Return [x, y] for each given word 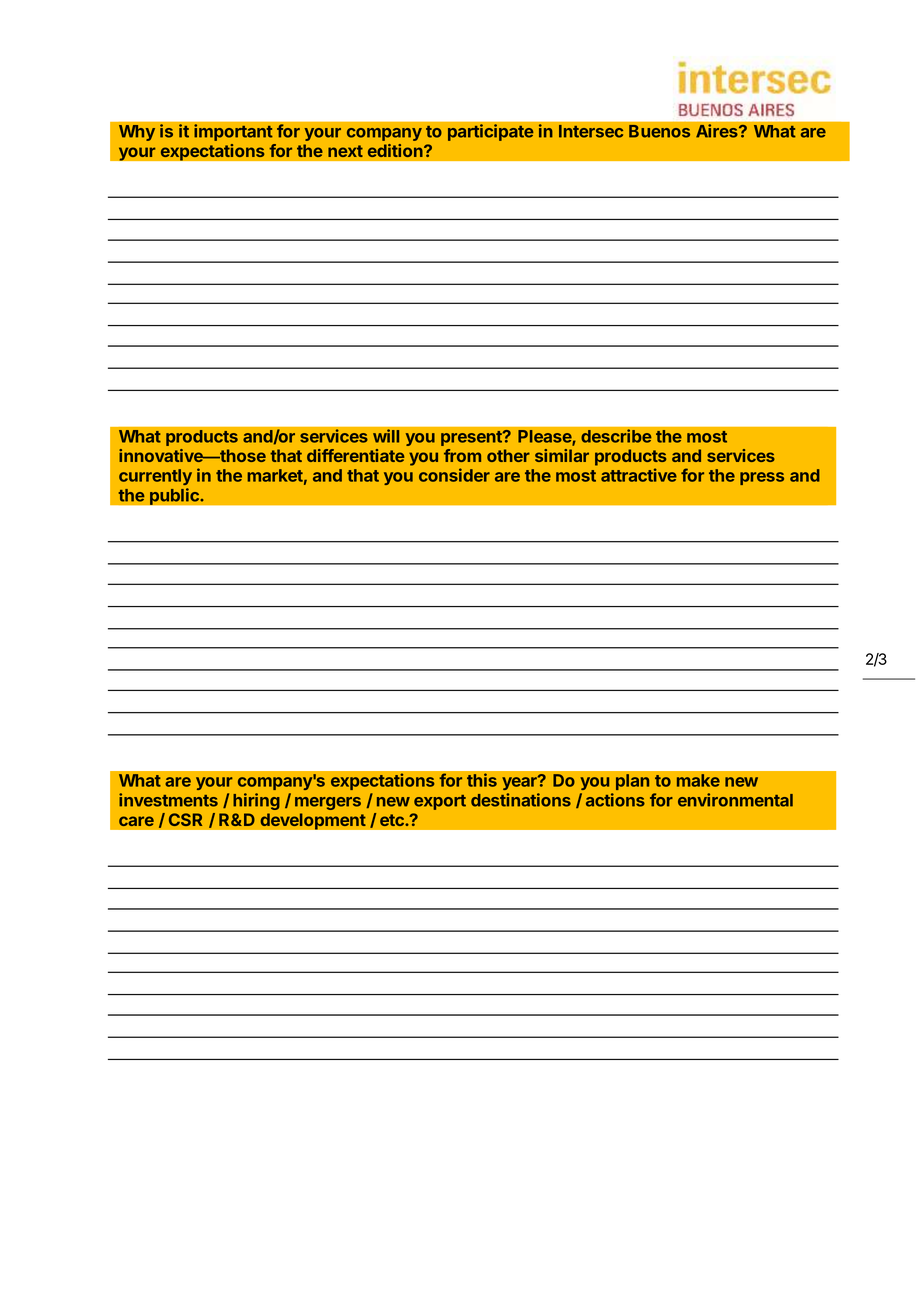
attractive [639, 475]
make [698, 780]
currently [155, 477]
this [482, 780]
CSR [185, 819]
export [440, 802]
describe [616, 436]
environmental [735, 800]
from [462, 455]
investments [168, 800]
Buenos [659, 131]
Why [137, 133]
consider [454, 475]
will [386, 436]
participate [491, 132]
